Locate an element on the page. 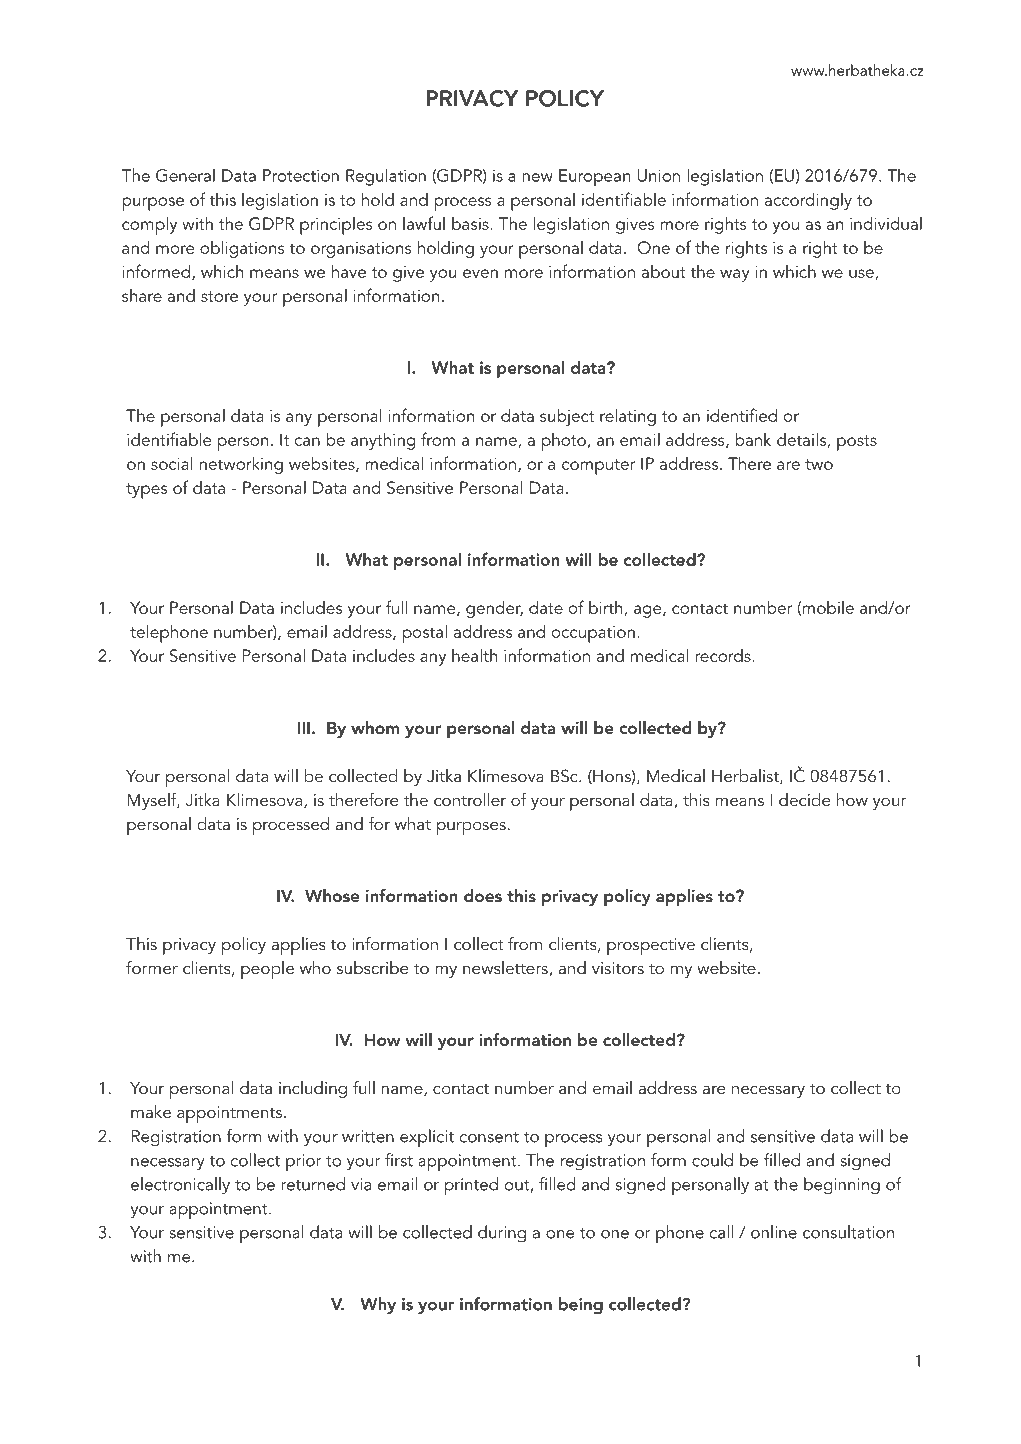 This document has height=1444, width=1021. details is located at coordinates (802, 440).
